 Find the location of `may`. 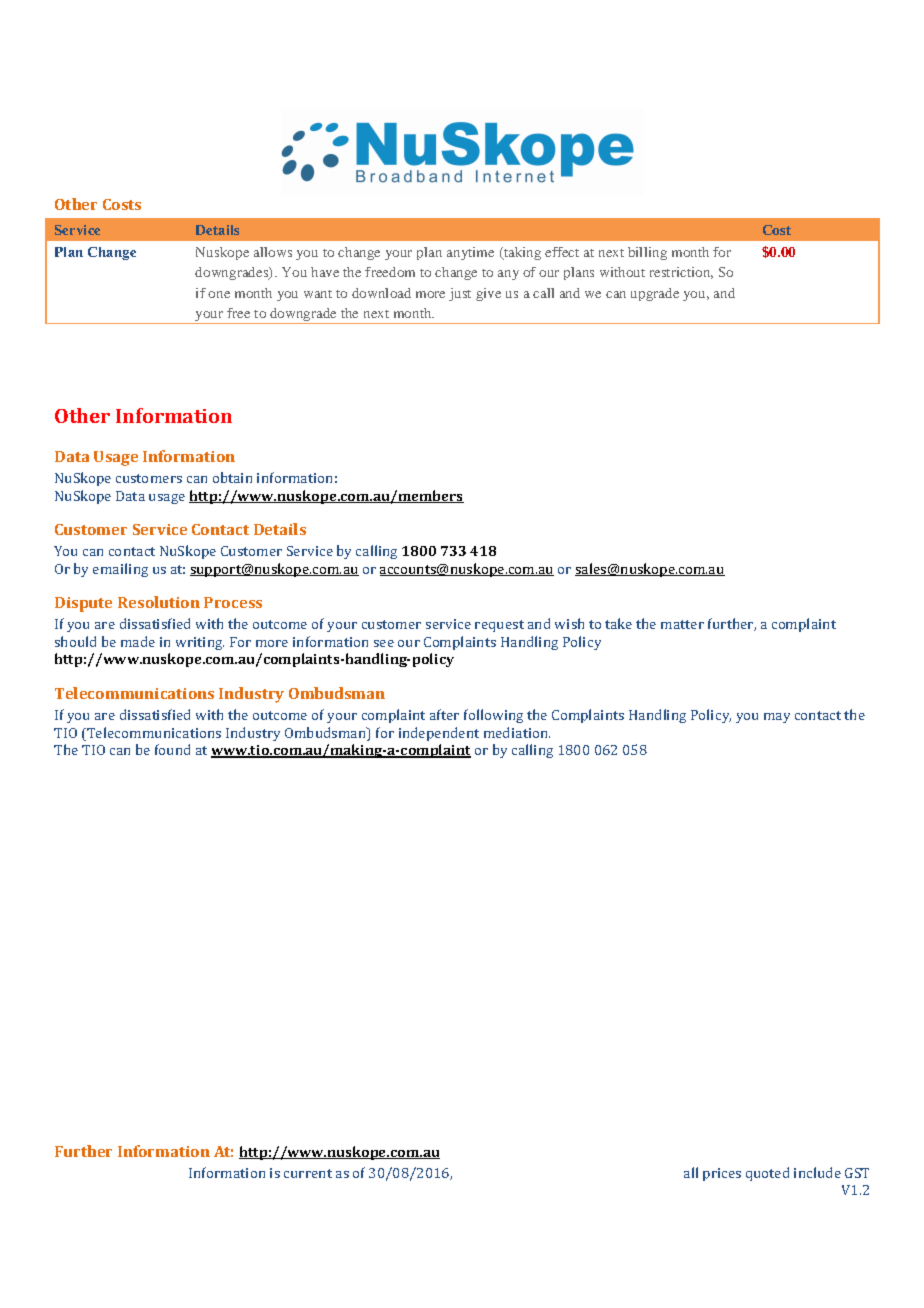

may is located at coordinates (777, 718).
